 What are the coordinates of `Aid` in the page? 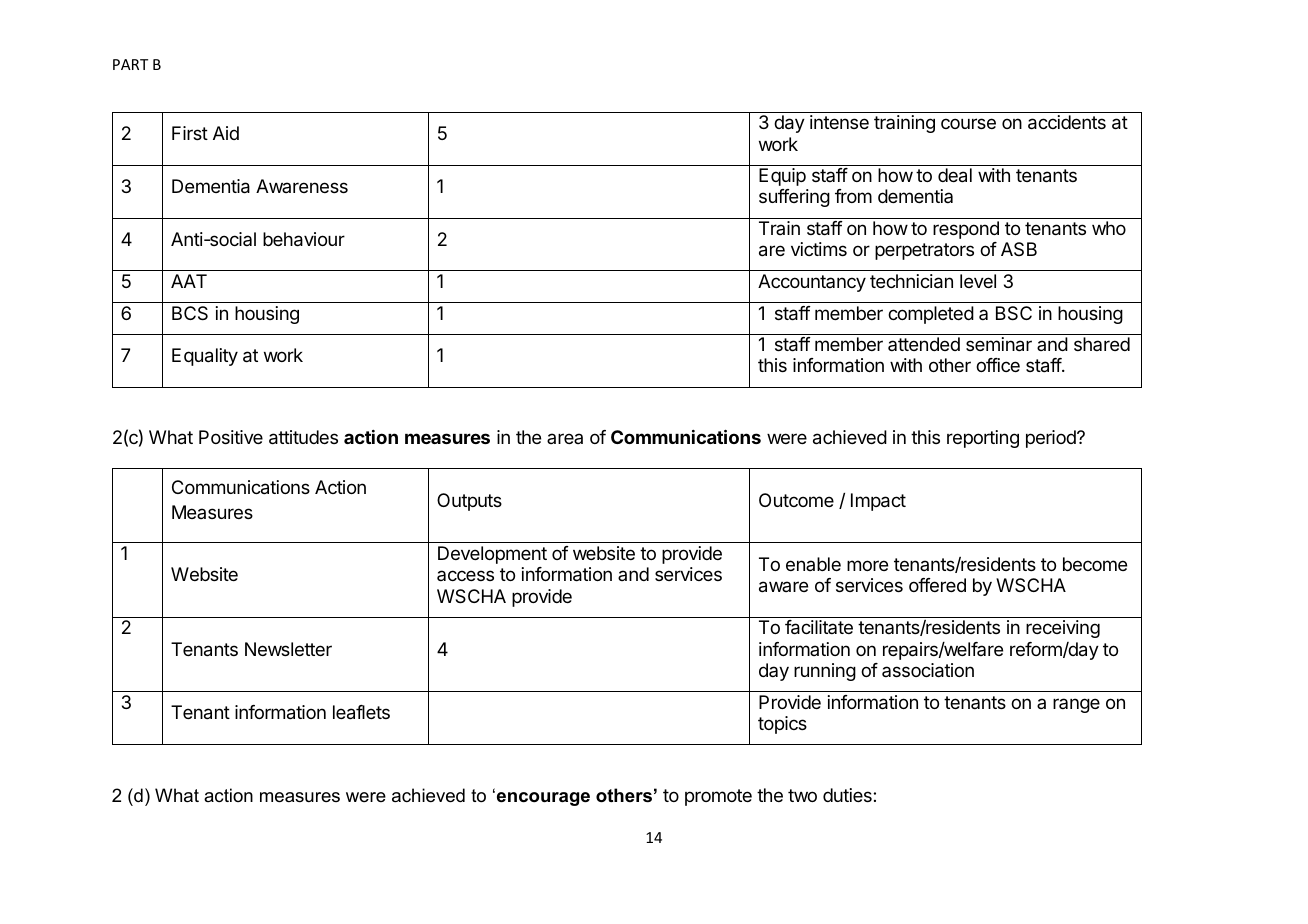 It's located at (226, 133).
